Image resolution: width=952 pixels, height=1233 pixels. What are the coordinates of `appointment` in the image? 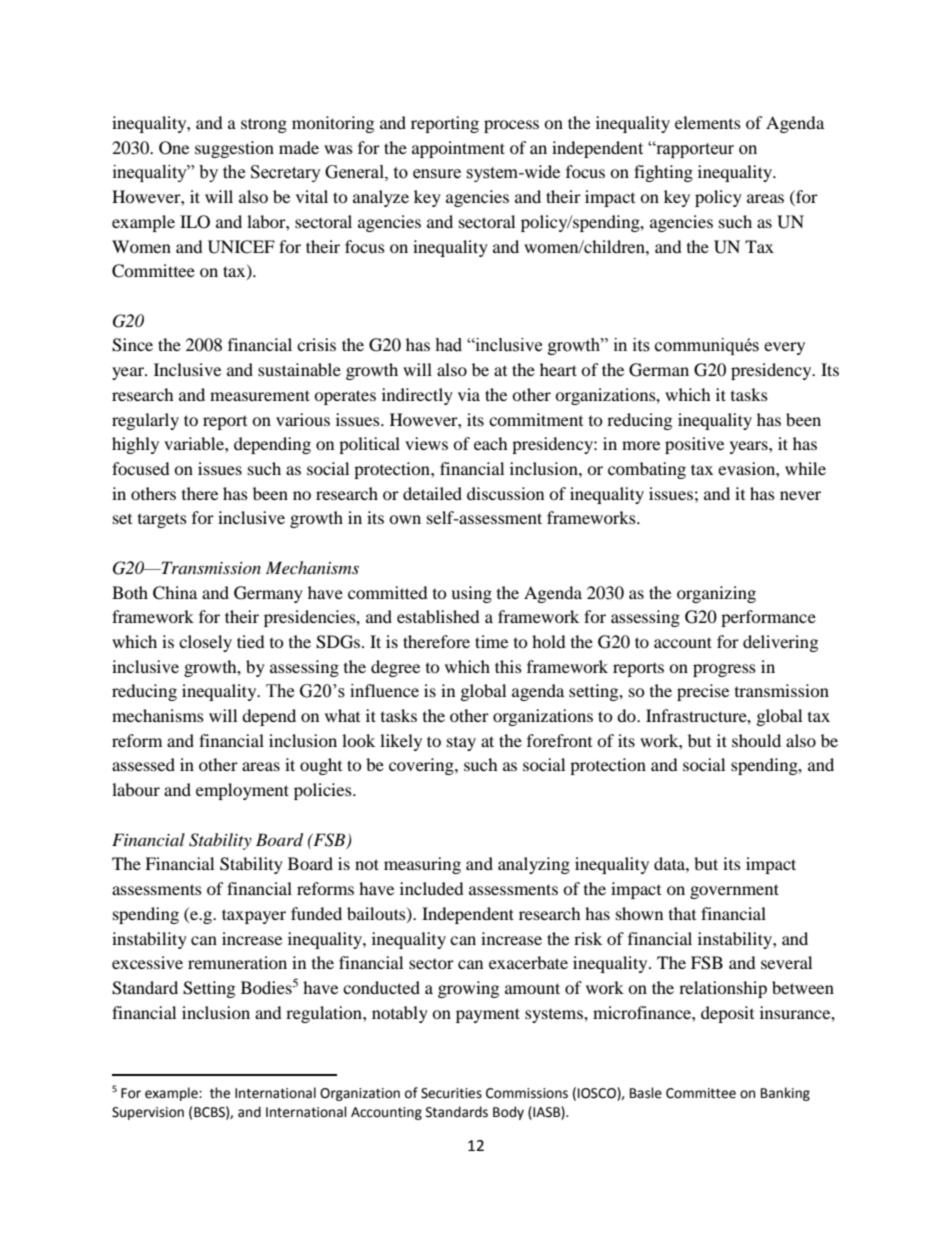 It's located at (458, 149).
